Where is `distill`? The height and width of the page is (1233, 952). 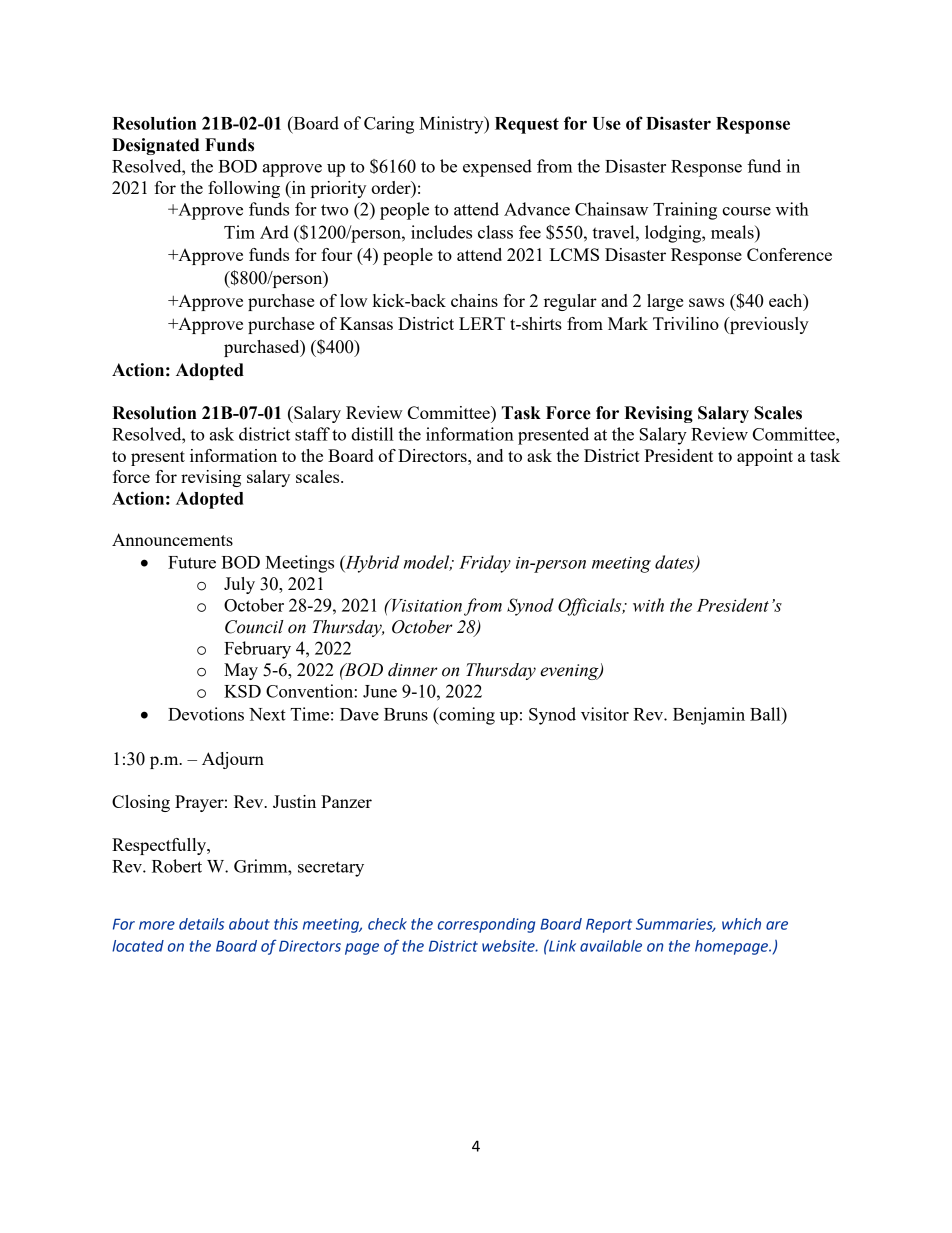
distill is located at coordinates (372, 434).
